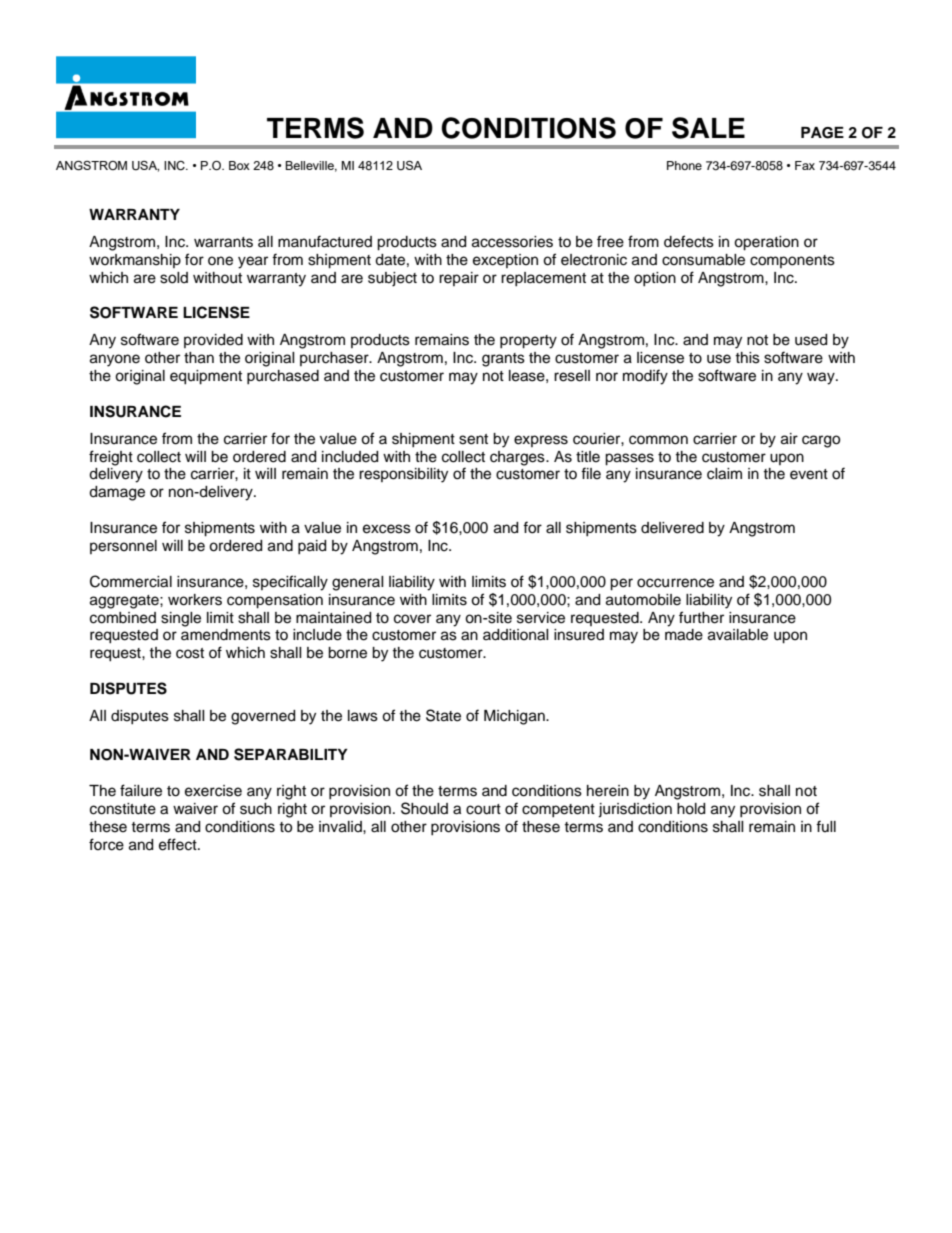 This screenshot has width=952, height=1233. Describe the element at coordinates (691, 809) in the screenshot. I see `hold` at that location.
